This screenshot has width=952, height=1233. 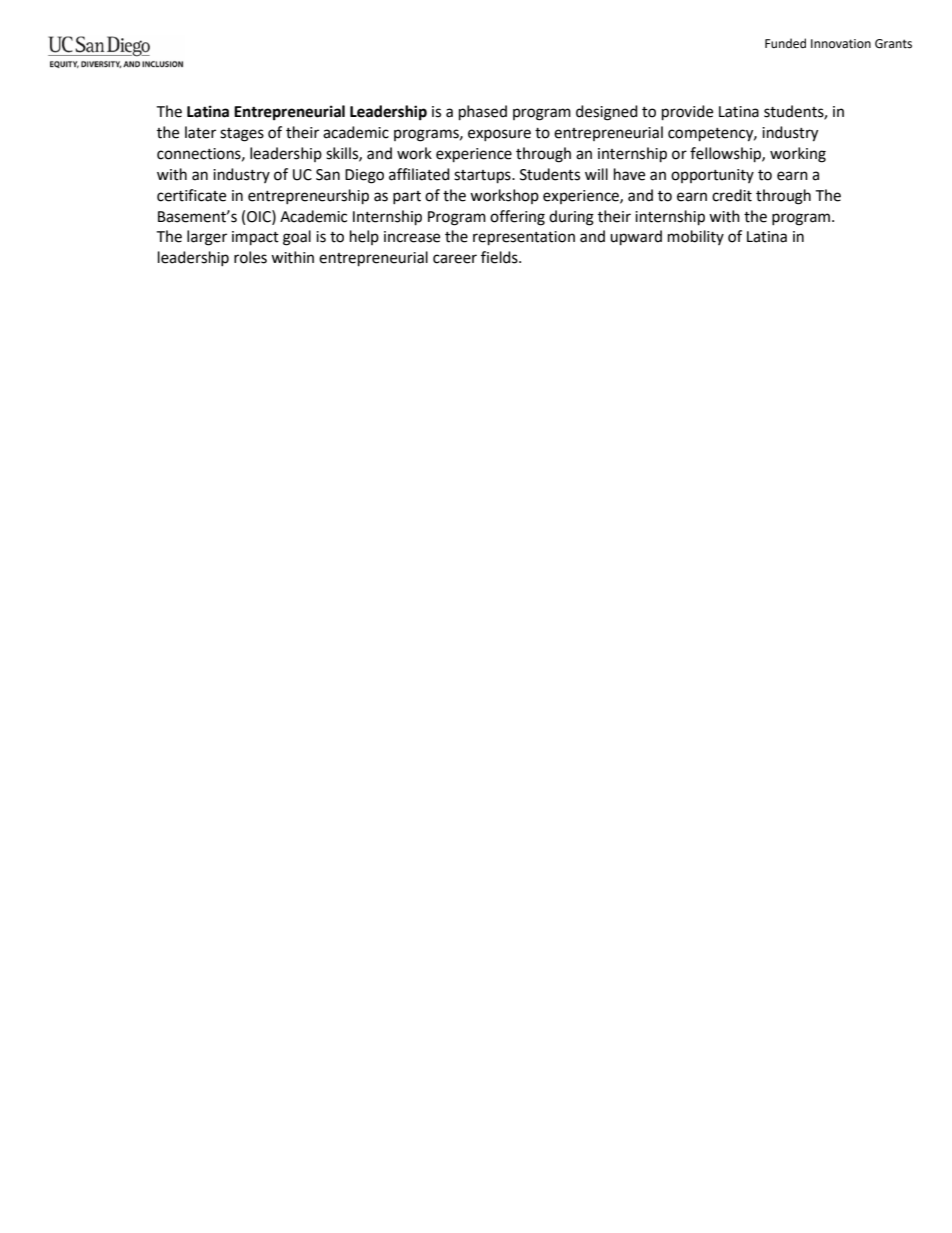 What do you see at coordinates (250, 257) in the screenshot?
I see `roles` at bounding box center [250, 257].
